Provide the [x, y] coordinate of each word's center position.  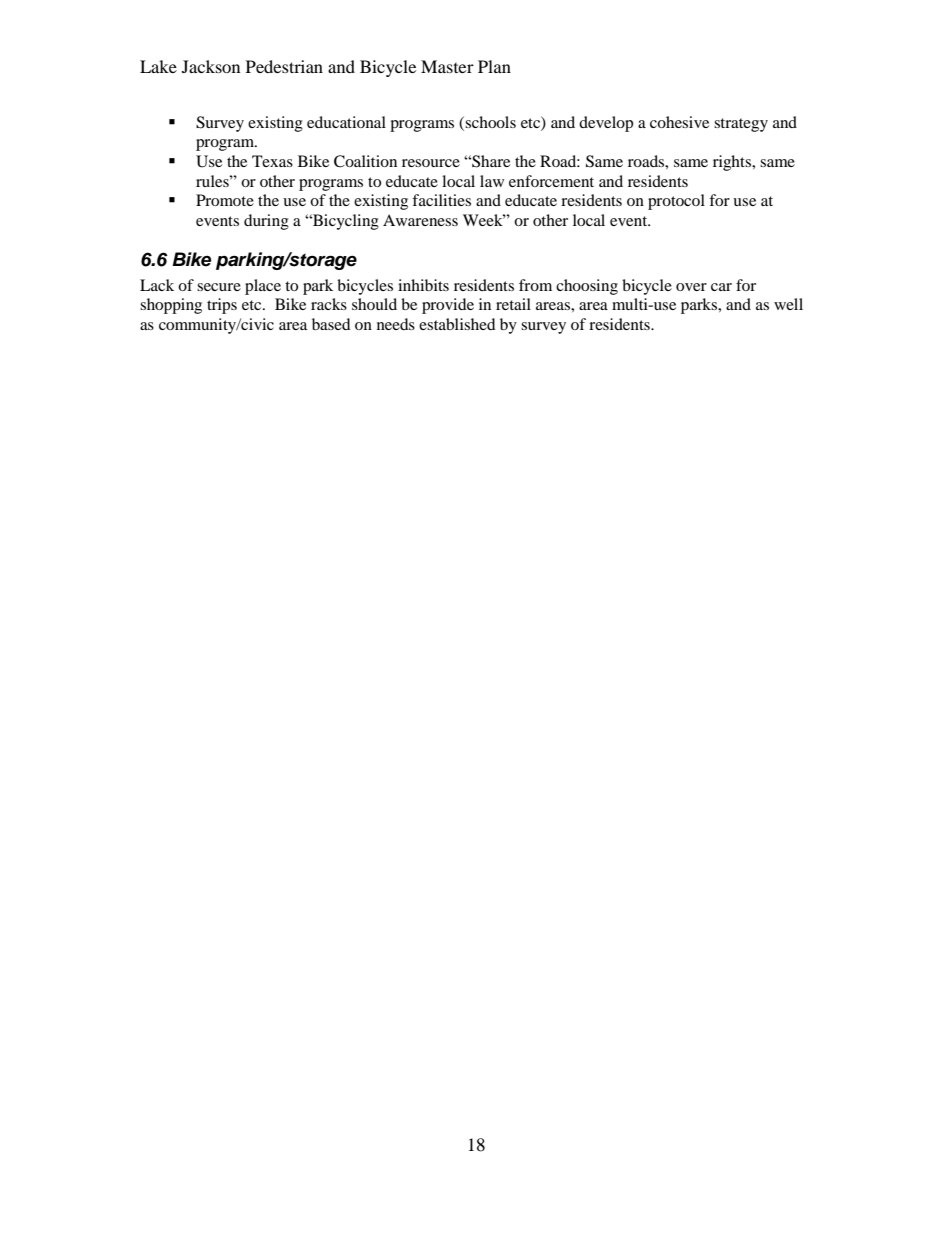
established [457, 324]
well [788, 304]
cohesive [679, 122]
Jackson [211, 66]
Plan [494, 66]
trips [222, 306]
